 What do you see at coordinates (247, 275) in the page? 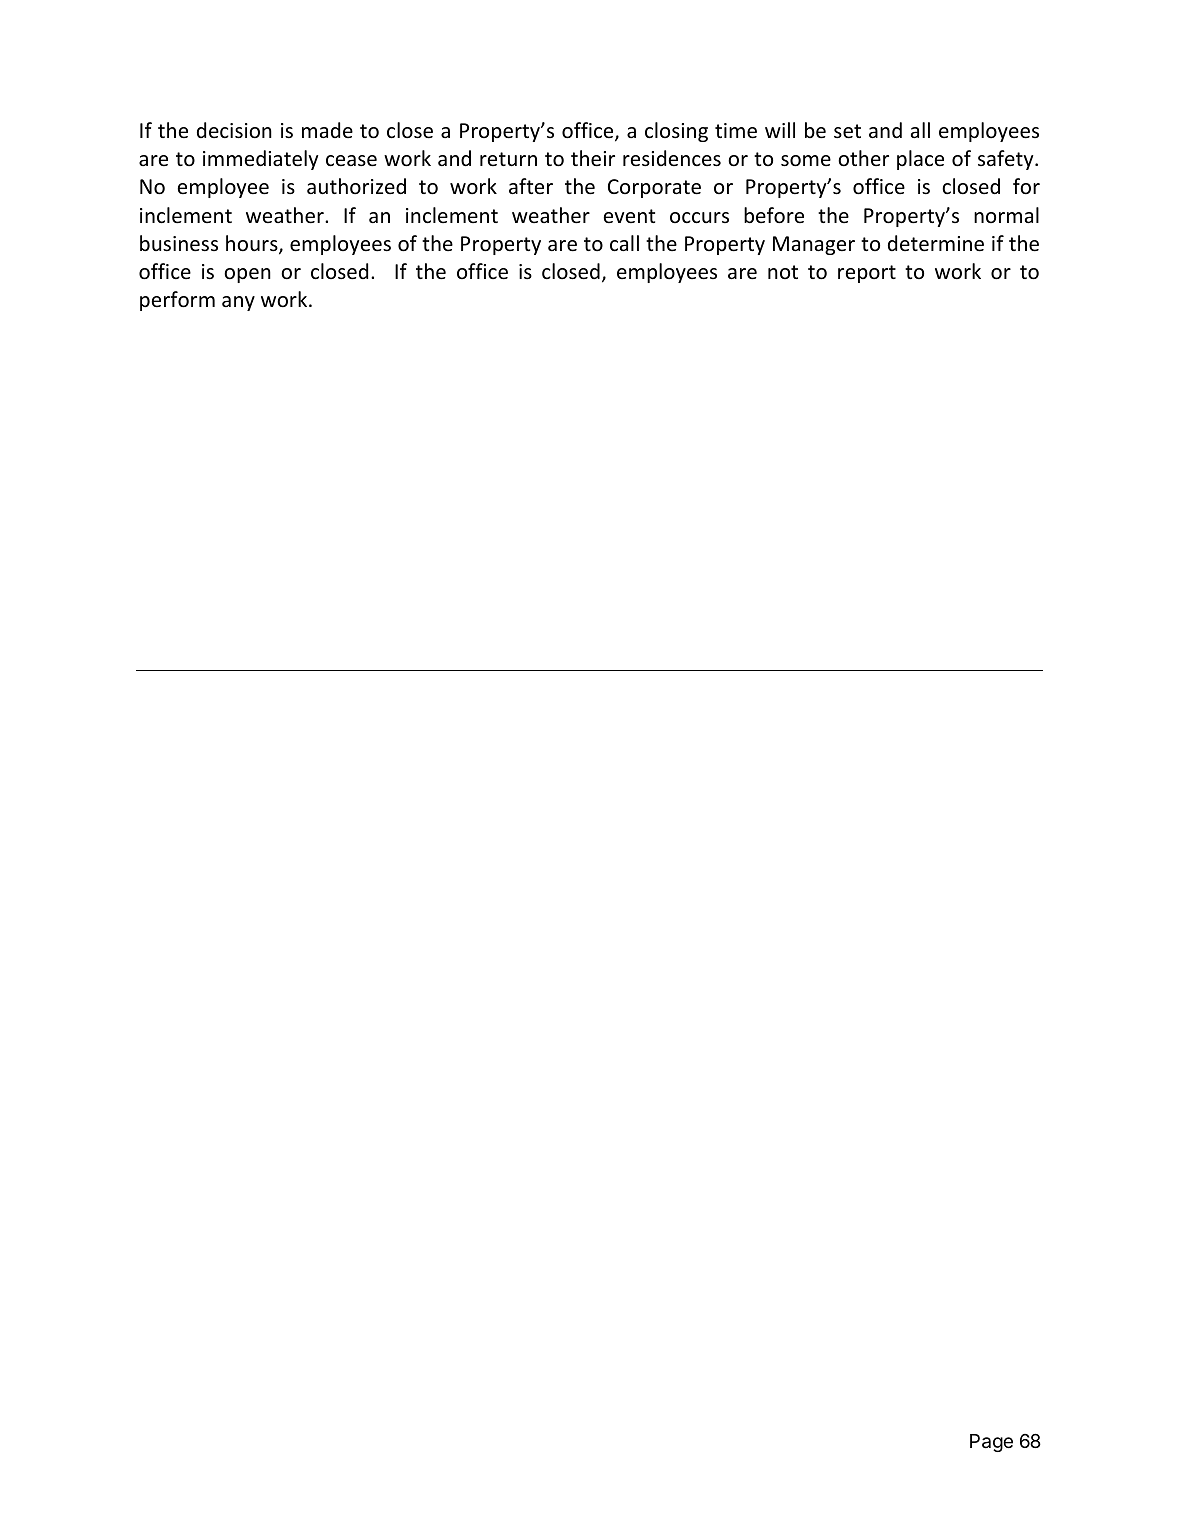
I see `open` at bounding box center [247, 275].
